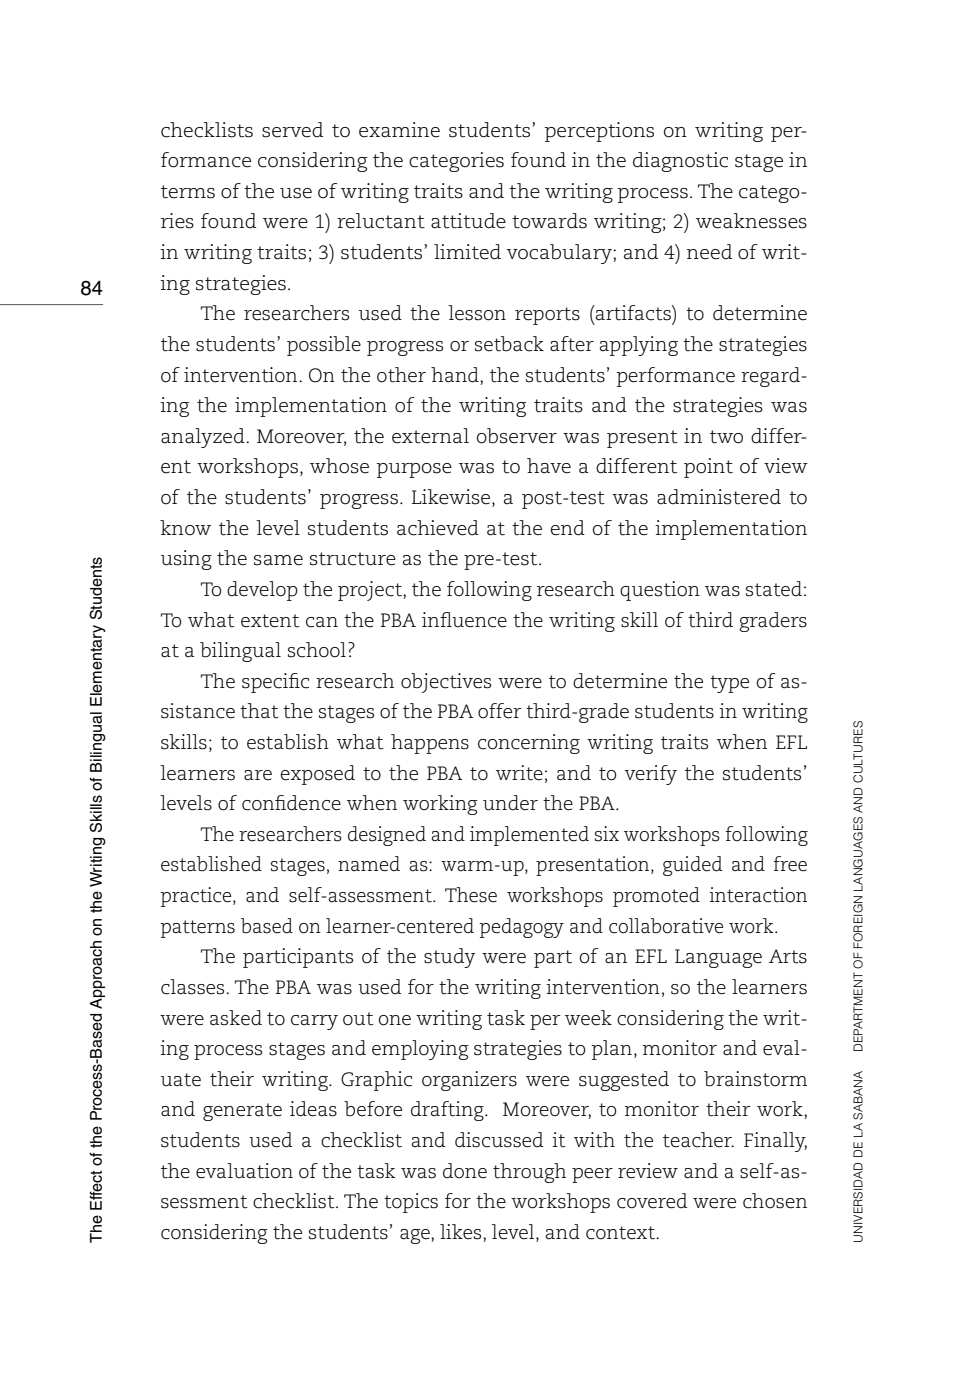 Image resolution: width=974 pixels, height=1375 pixels. I want to click on diagnostic, so click(680, 162).
